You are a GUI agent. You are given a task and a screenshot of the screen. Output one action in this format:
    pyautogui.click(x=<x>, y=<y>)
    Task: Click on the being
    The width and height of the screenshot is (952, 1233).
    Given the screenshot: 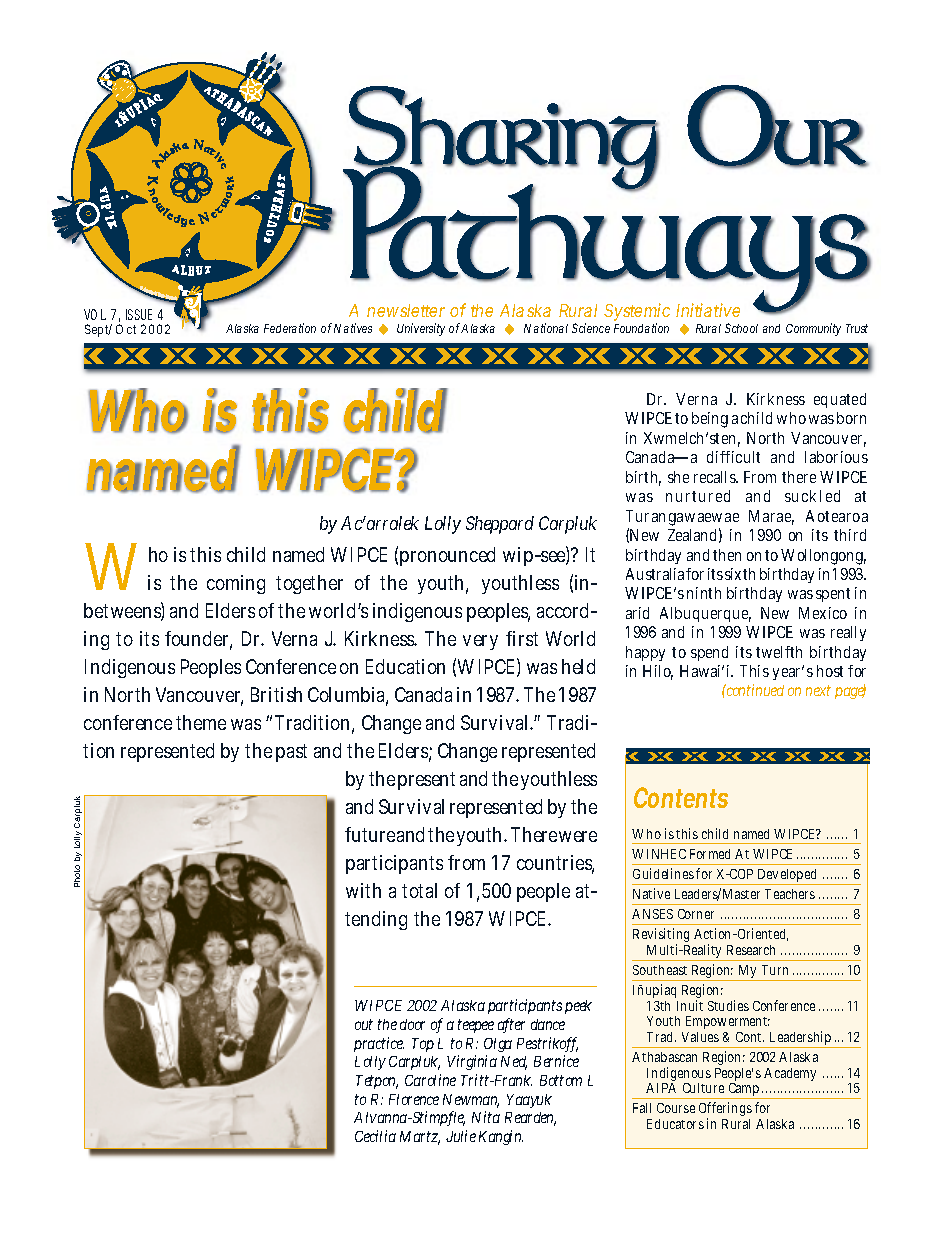 What is the action you would take?
    pyautogui.click(x=710, y=420)
